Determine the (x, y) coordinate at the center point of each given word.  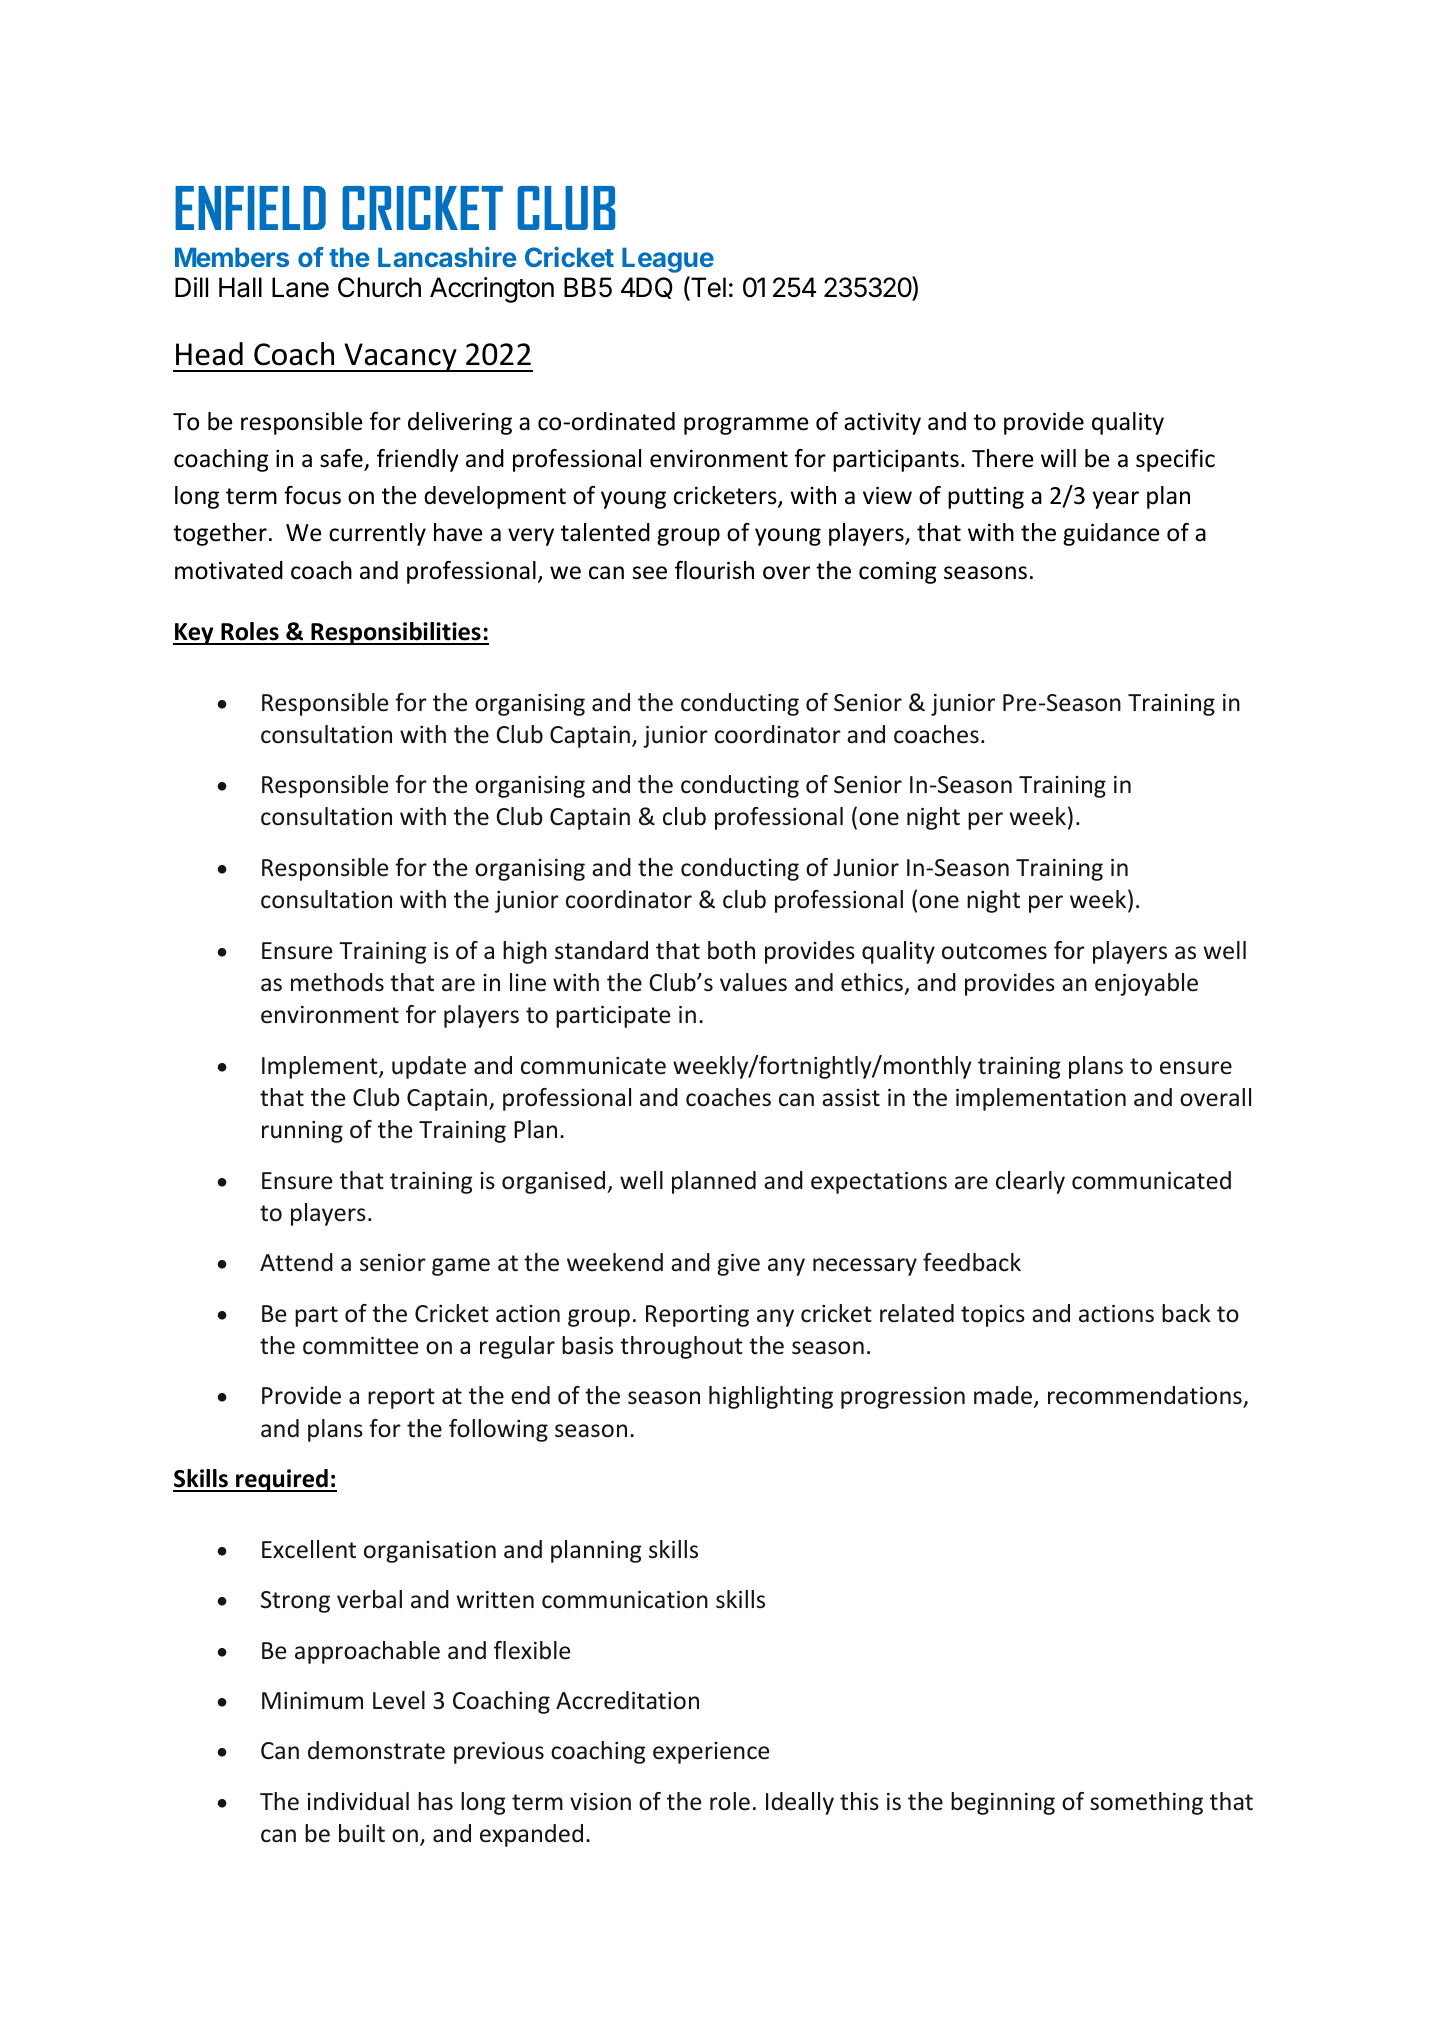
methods (337, 982)
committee (360, 1346)
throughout (681, 1347)
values (753, 982)
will (1058, 458)
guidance (1111, 534)
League (668, 260)
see (650, 573)
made (1004, 1396)
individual (358, 1801)
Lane (300, 287)
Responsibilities (396, 633)
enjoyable (1146, 984)
